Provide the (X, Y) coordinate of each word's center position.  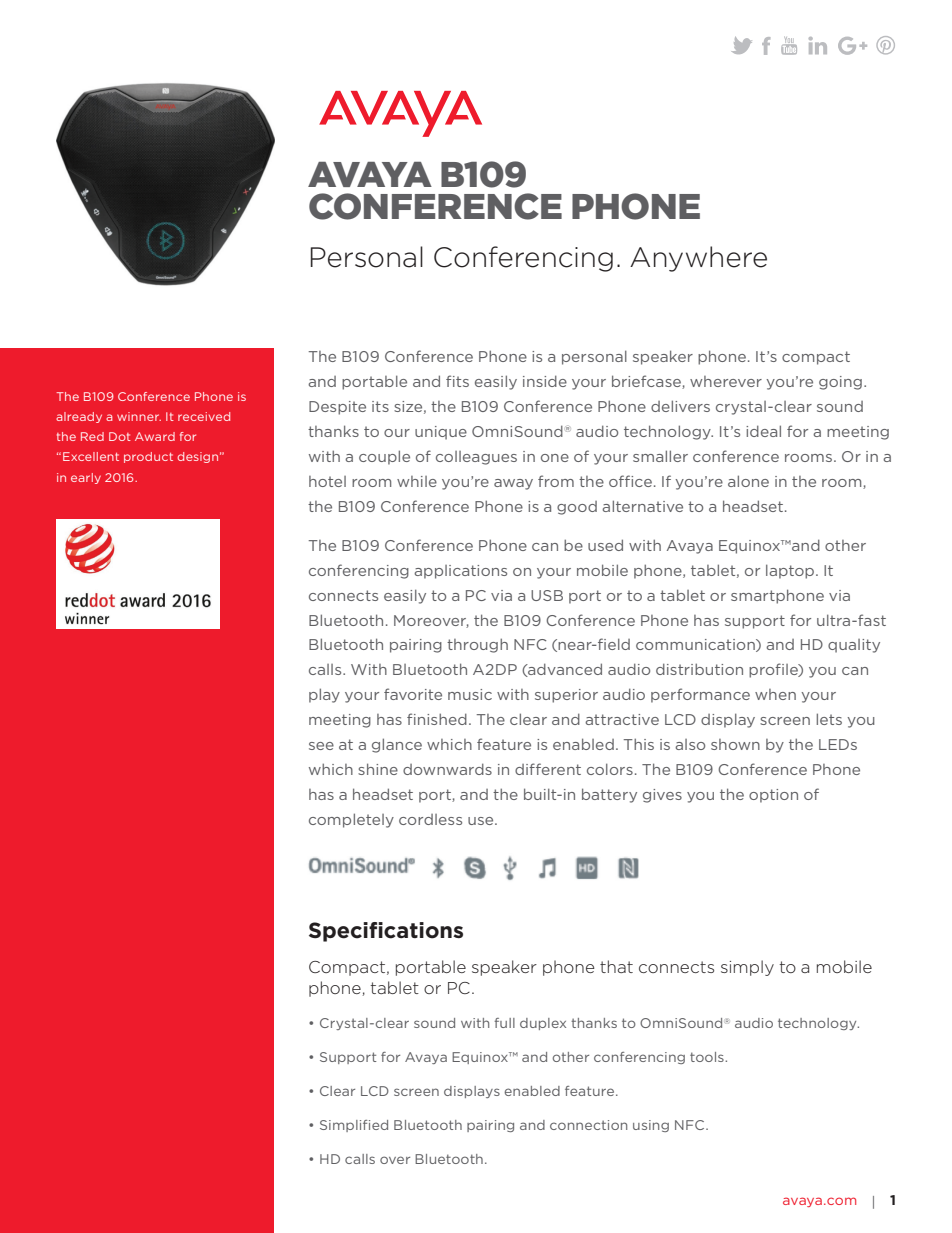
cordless (430, 819)
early (86, 478)
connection (588, 1125)
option (773, 796)
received (204, 416)
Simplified (354, 1126)
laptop (791, 571)
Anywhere (698, 259)
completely (351, 820)
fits (457, 381)
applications (460, 572)
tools (708, 1057)
